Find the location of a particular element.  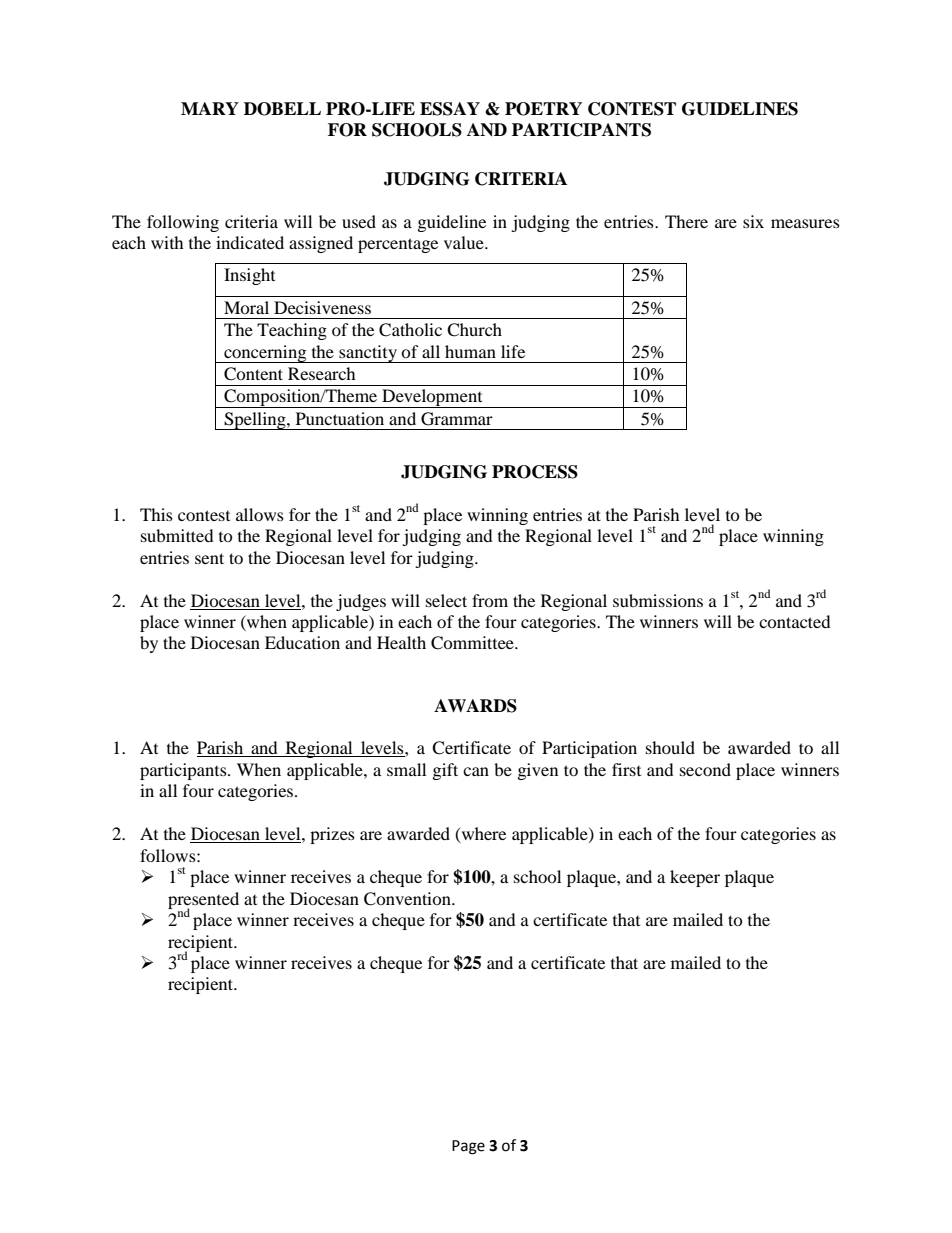

contacted is located at coordinates (795, 621).
